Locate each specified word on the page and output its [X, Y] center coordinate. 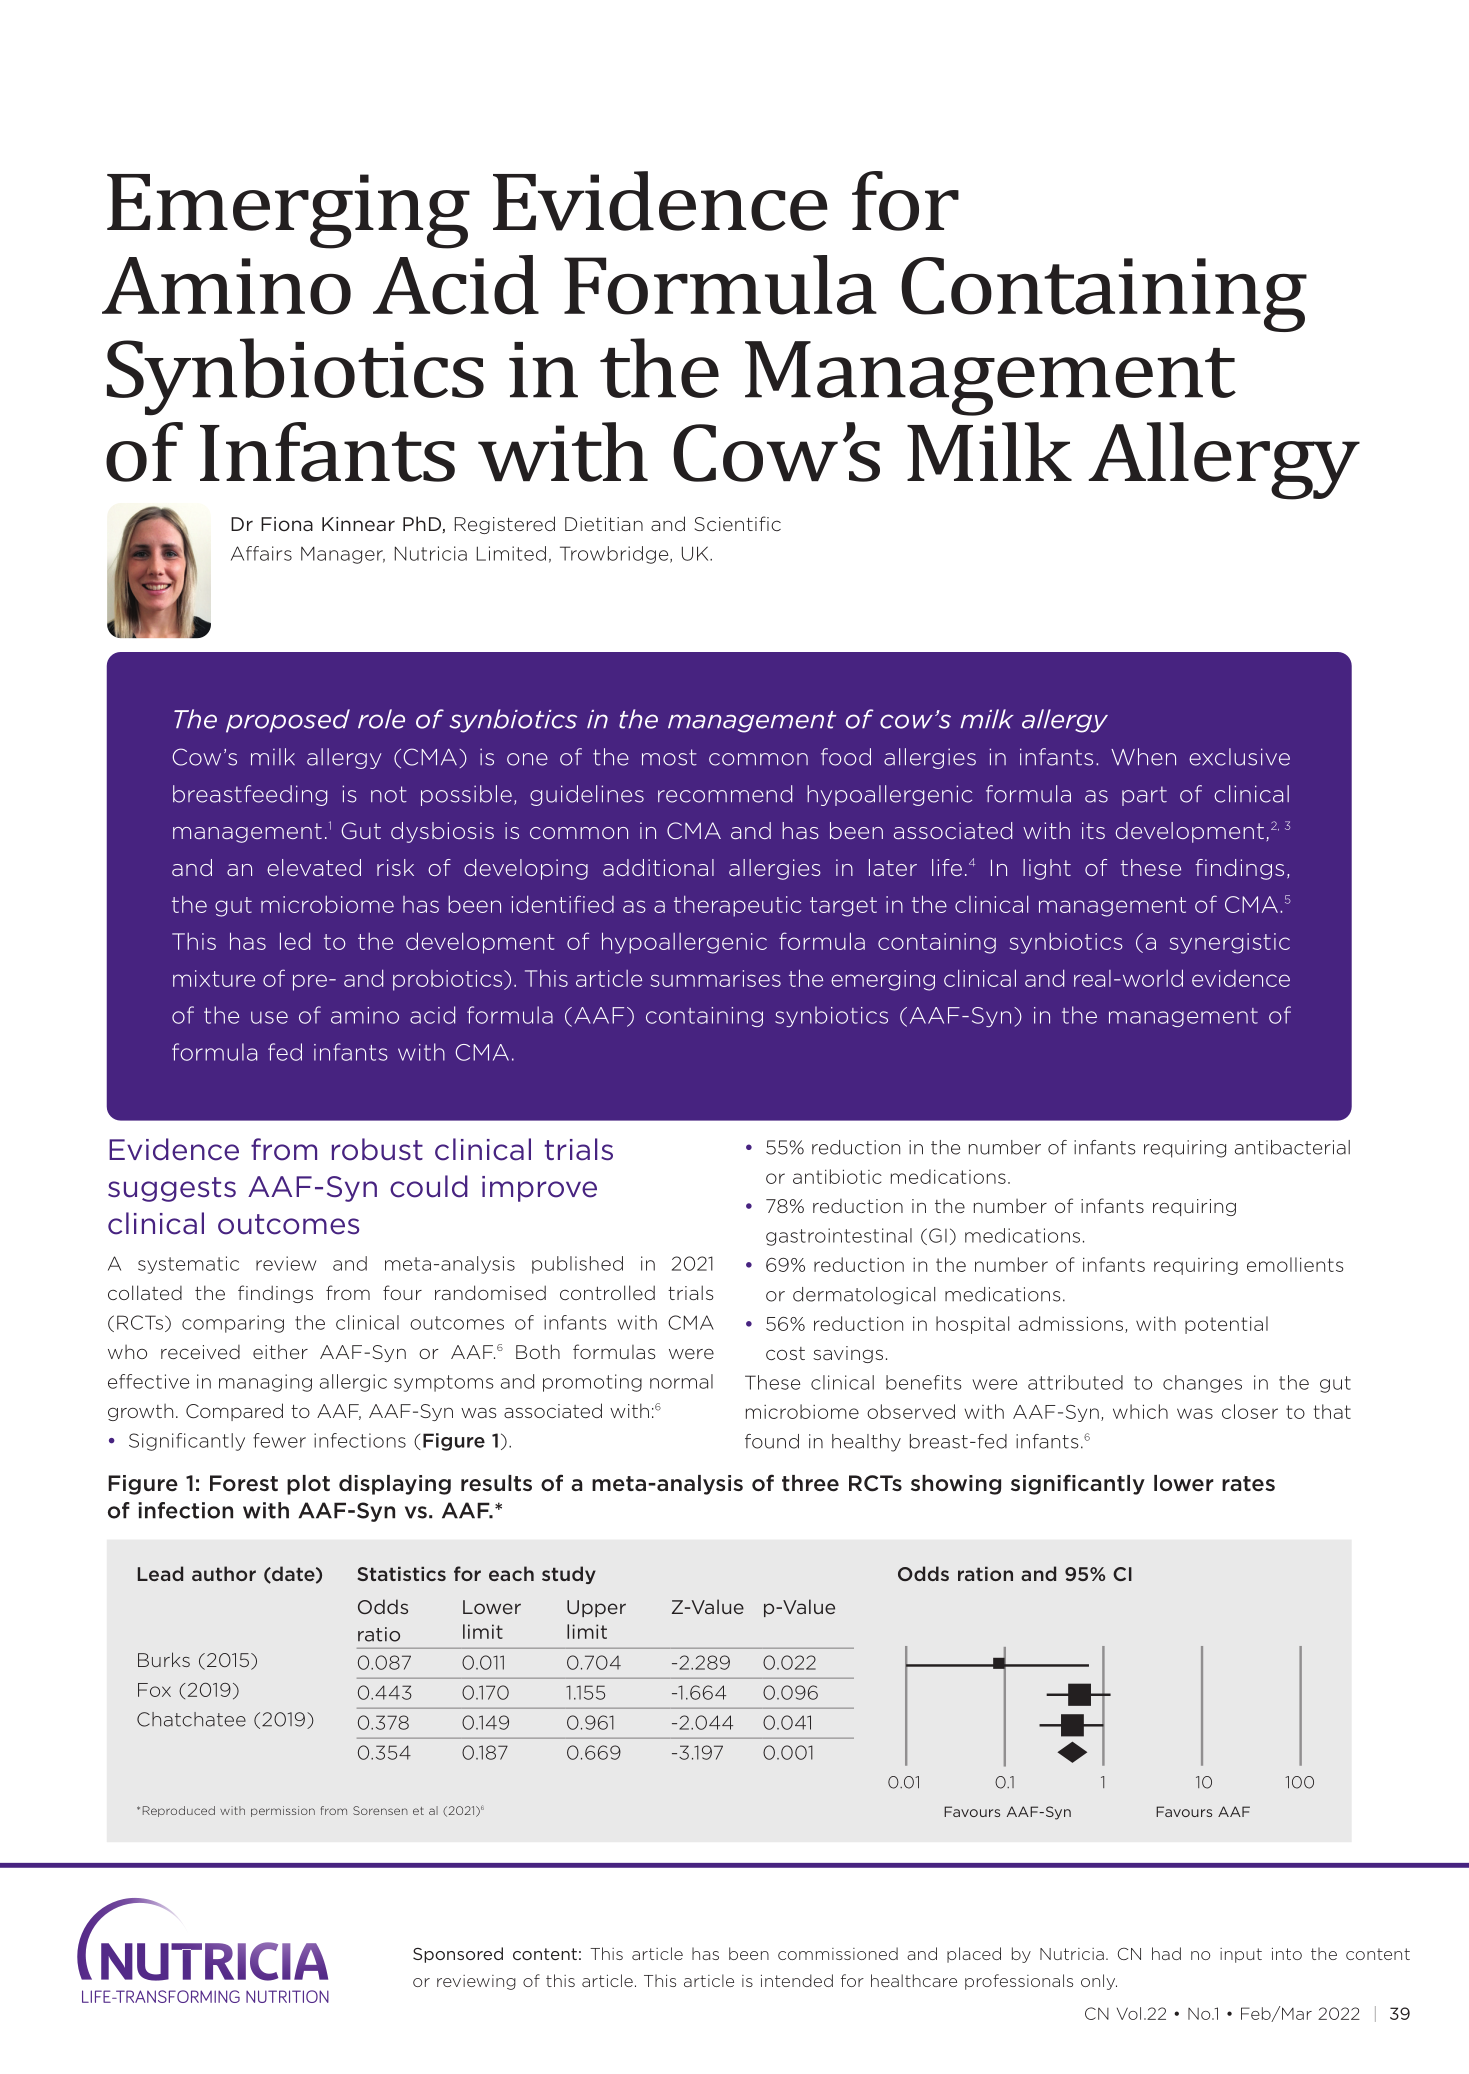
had [1166, 1953]
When [1143, 757]
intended [797, 1980]
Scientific [738, 523]
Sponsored [458, 1955]
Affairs [261, 553]
